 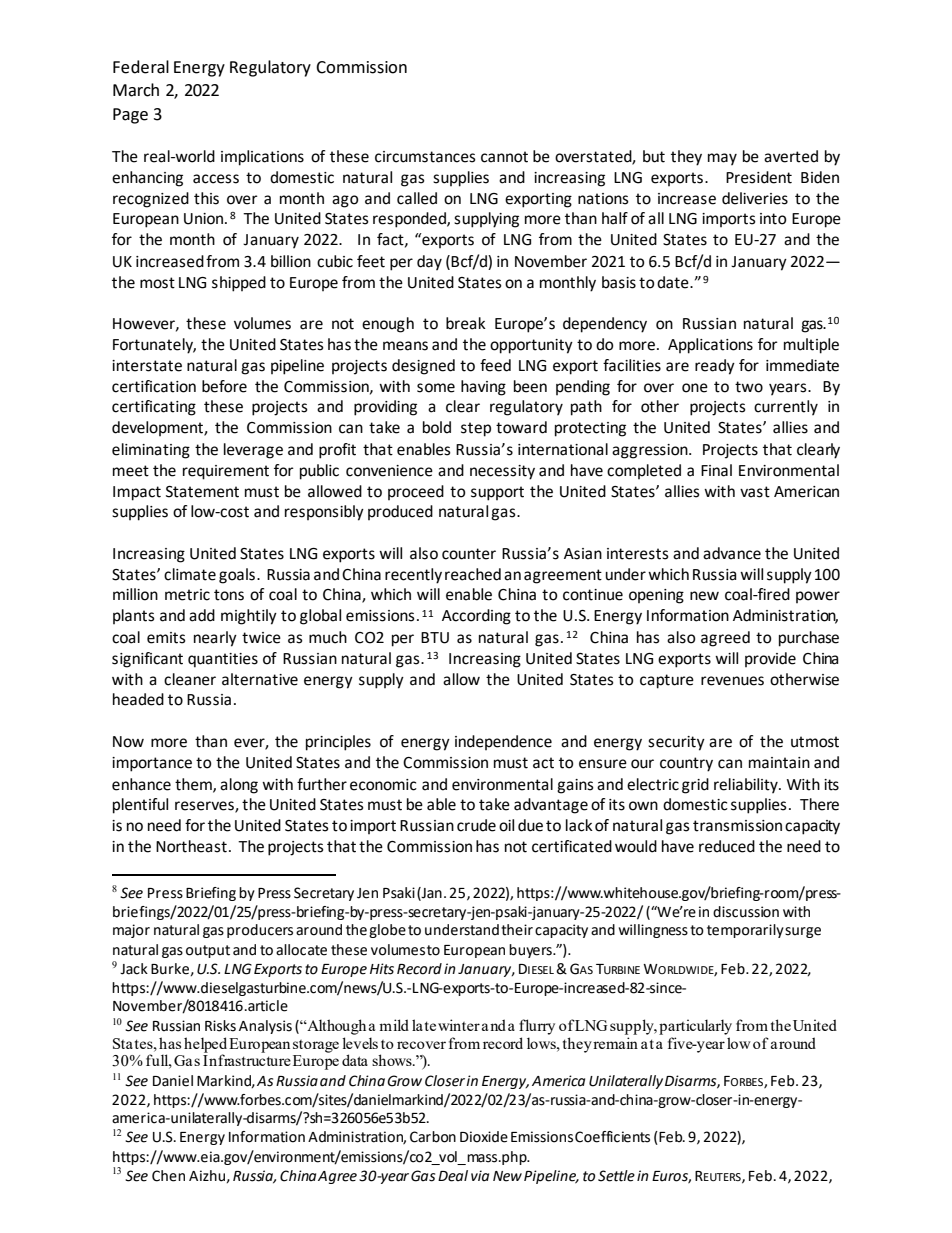 What do you see at coordinates (168, 1176) in the screenshot?
I see `Chen` at bounding box center [168, 1176].
